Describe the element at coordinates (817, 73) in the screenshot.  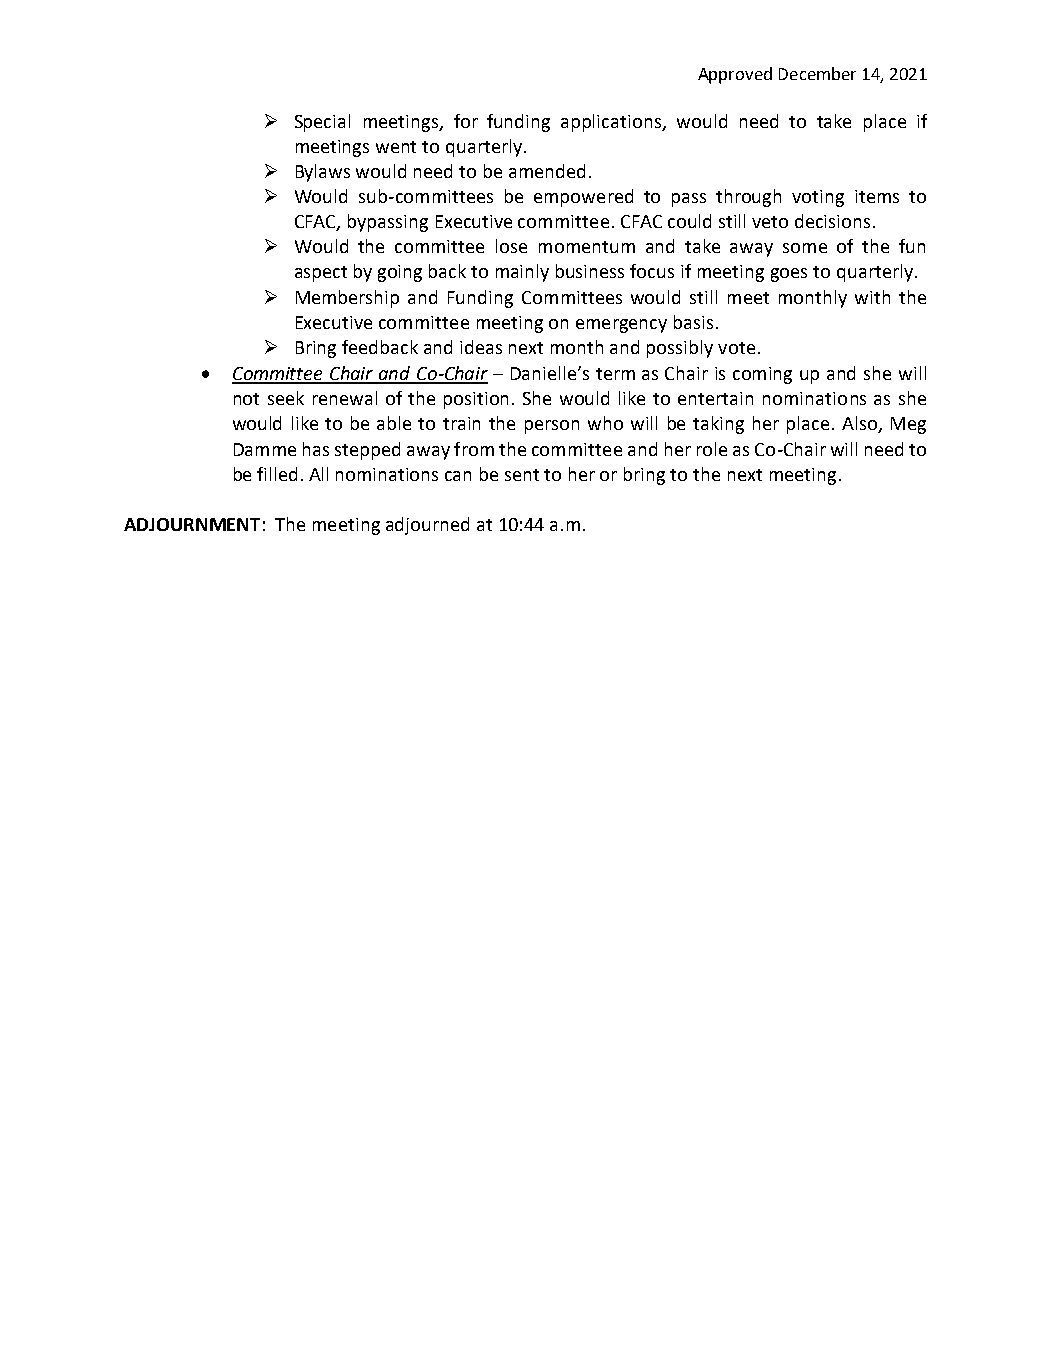
I see `December` at that location.
